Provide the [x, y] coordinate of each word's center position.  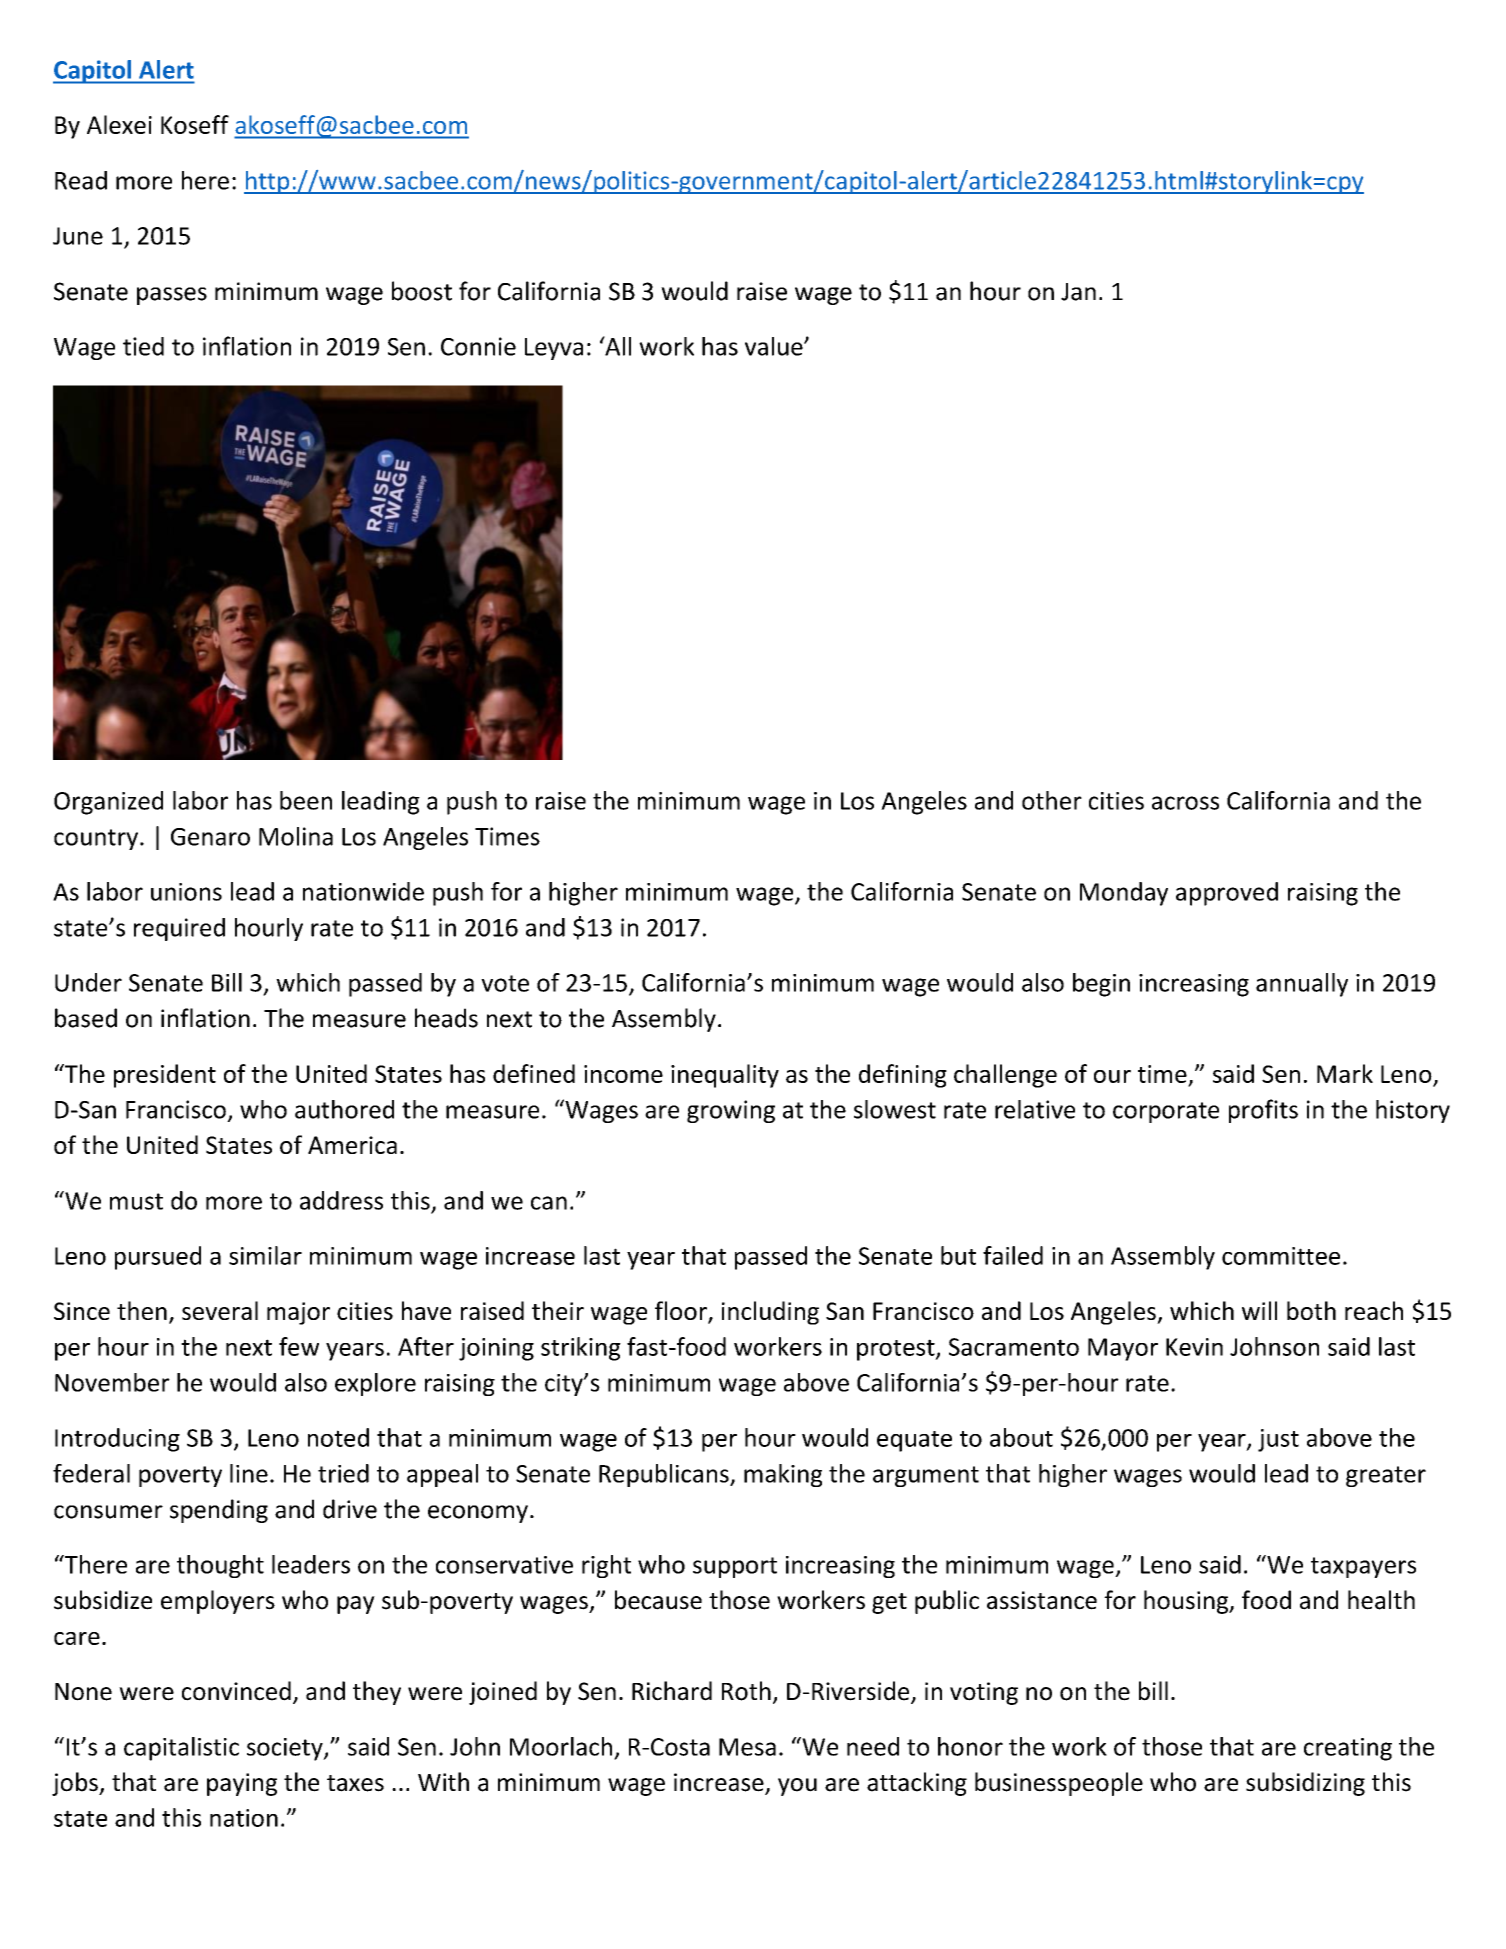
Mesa [747, 1747]
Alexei [119, 124]
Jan [1078, 292]
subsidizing [1305, 1784]
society [286, 1749]
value [775, 346]
